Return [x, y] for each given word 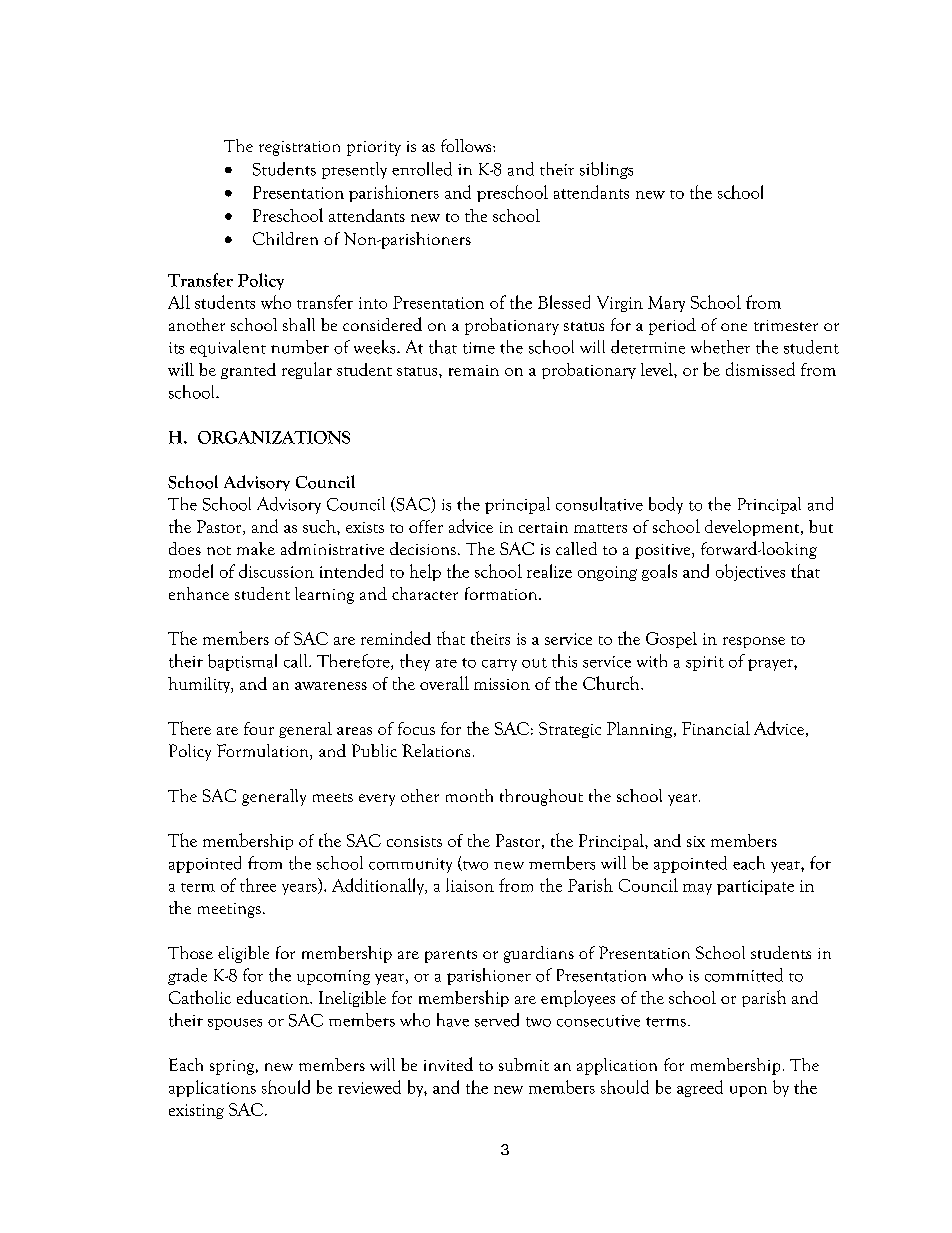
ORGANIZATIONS [274, 437]
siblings [606, 170]
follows [467, 145]
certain [543, 527]
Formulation [264, 752]
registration [299, 148]
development [753, 528]
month [469, 795]
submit [524, 1064]
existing [196, 1111]
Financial [716, 728]
